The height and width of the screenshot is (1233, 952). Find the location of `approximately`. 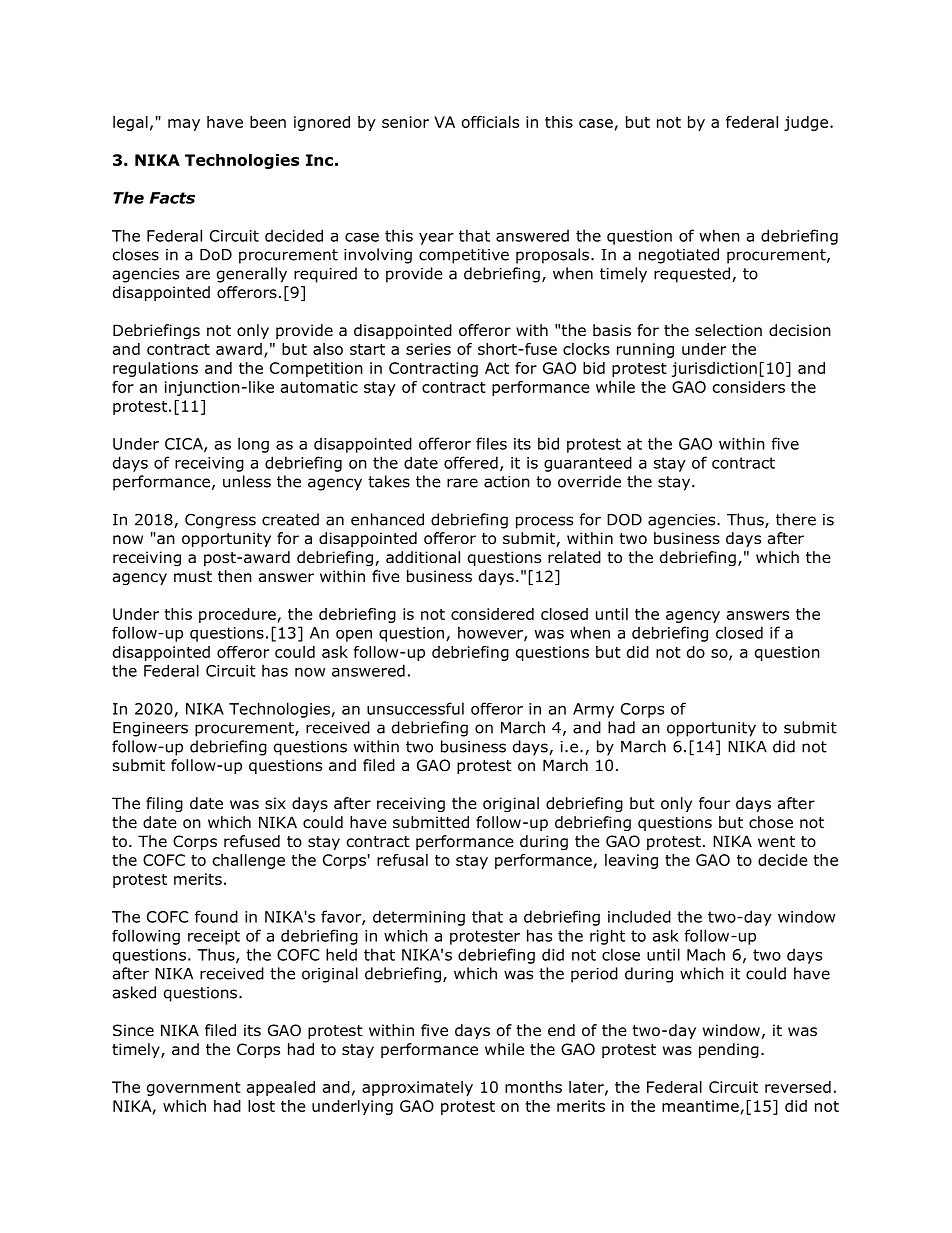

approximately is located at coordinates (417, 1088).
